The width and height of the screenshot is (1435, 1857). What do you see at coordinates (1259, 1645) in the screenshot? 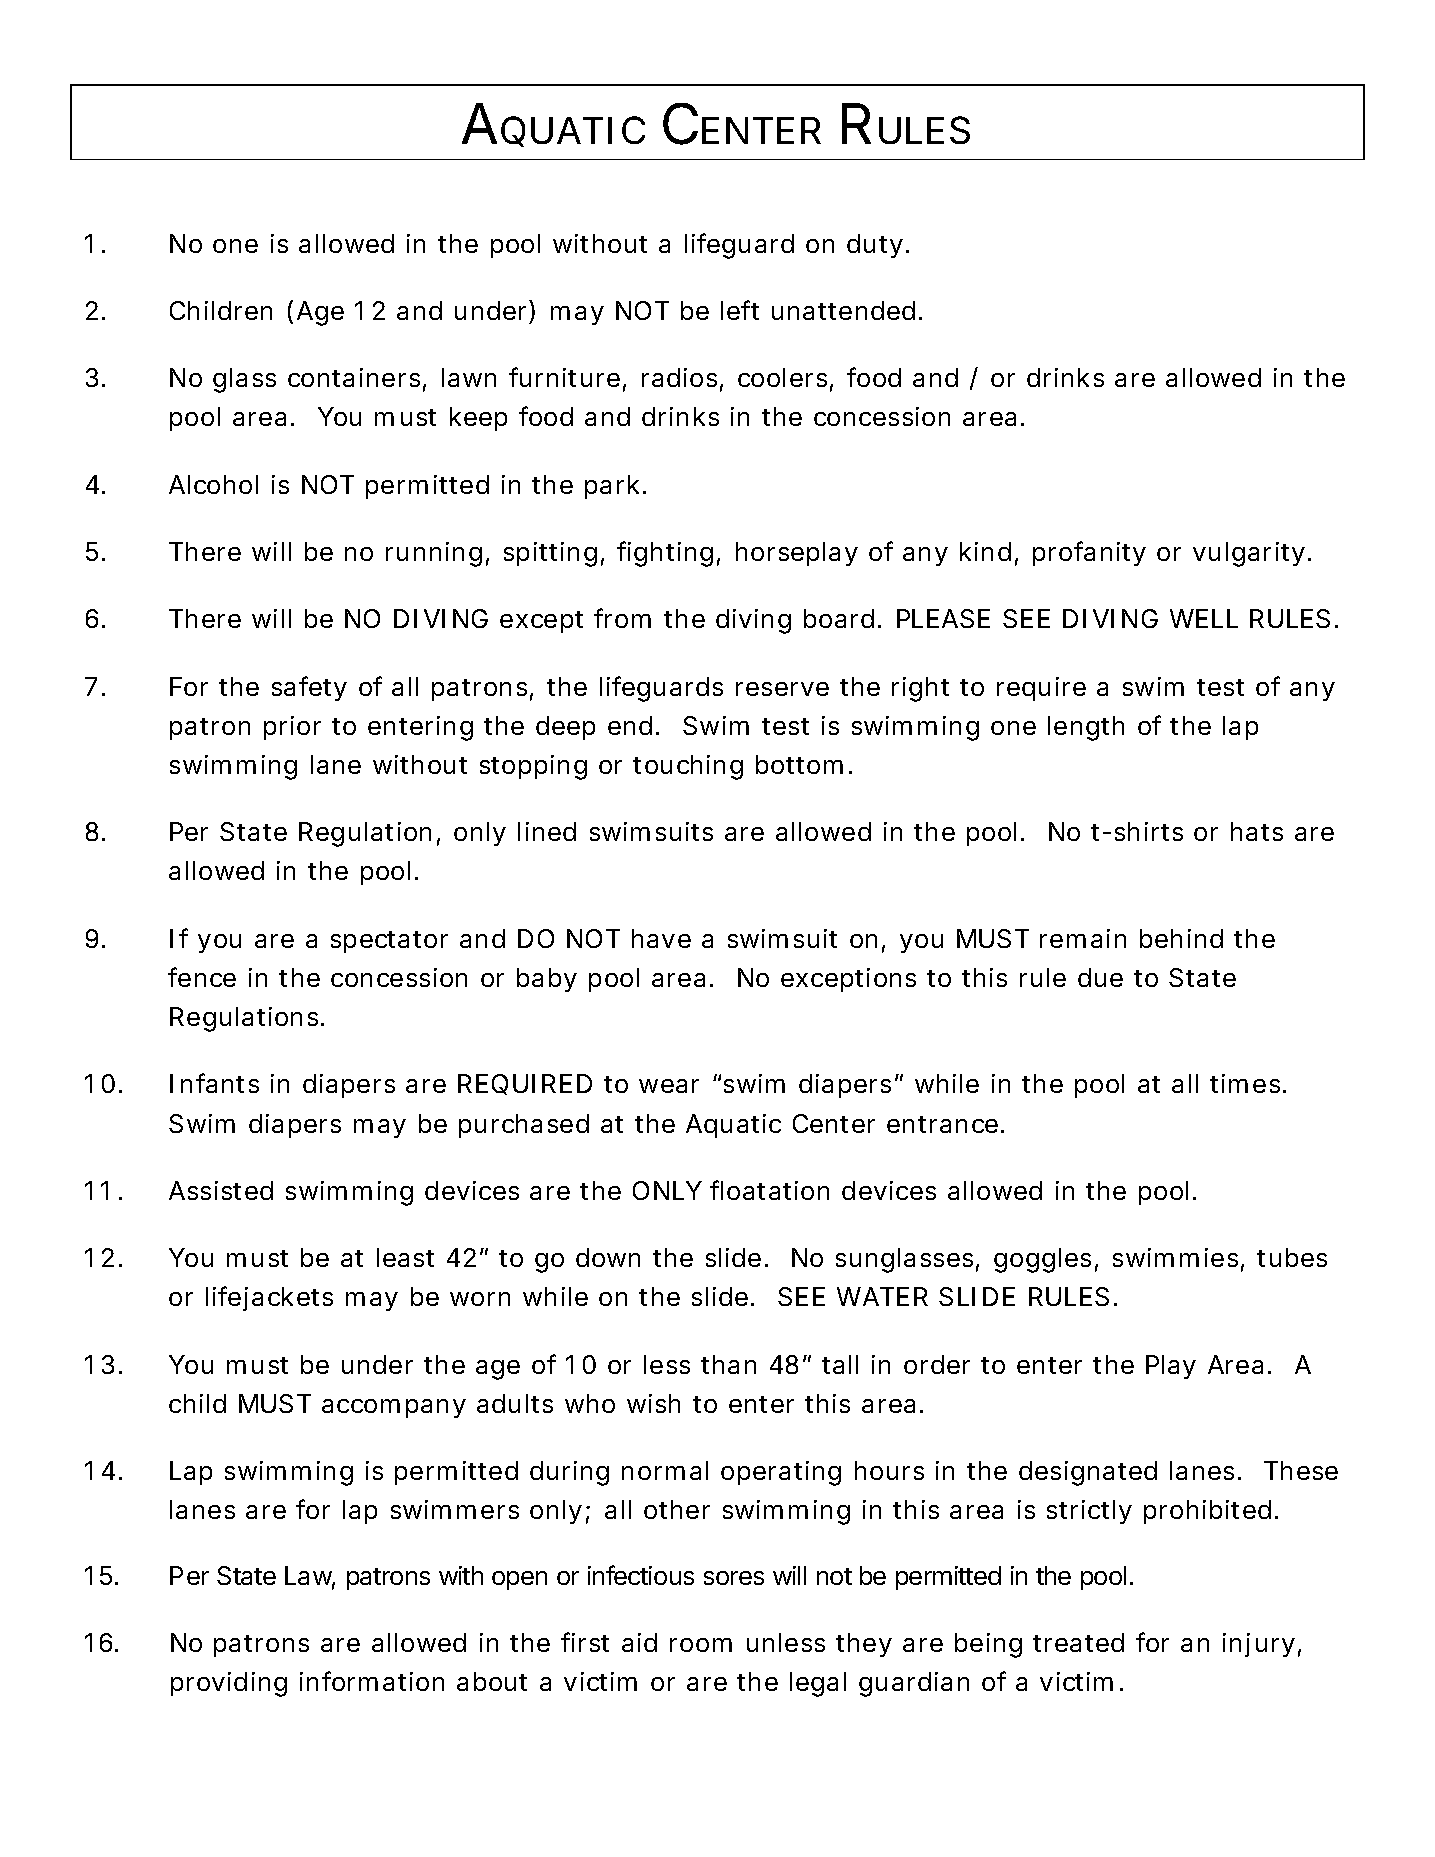
I see `injury` at bounding box center [1259, 1645].
